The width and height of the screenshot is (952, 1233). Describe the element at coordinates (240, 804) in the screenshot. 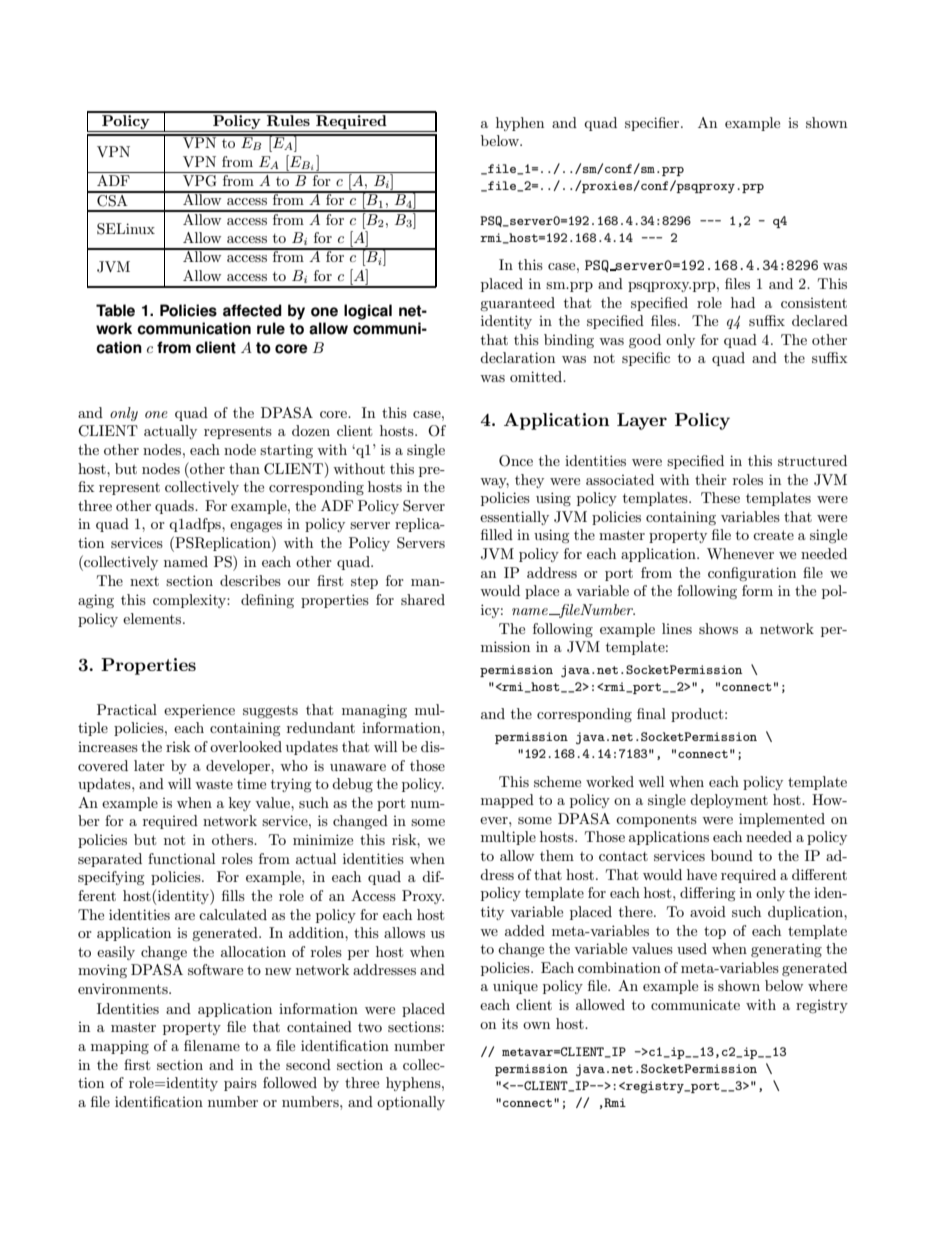

I see `key` at that location.
